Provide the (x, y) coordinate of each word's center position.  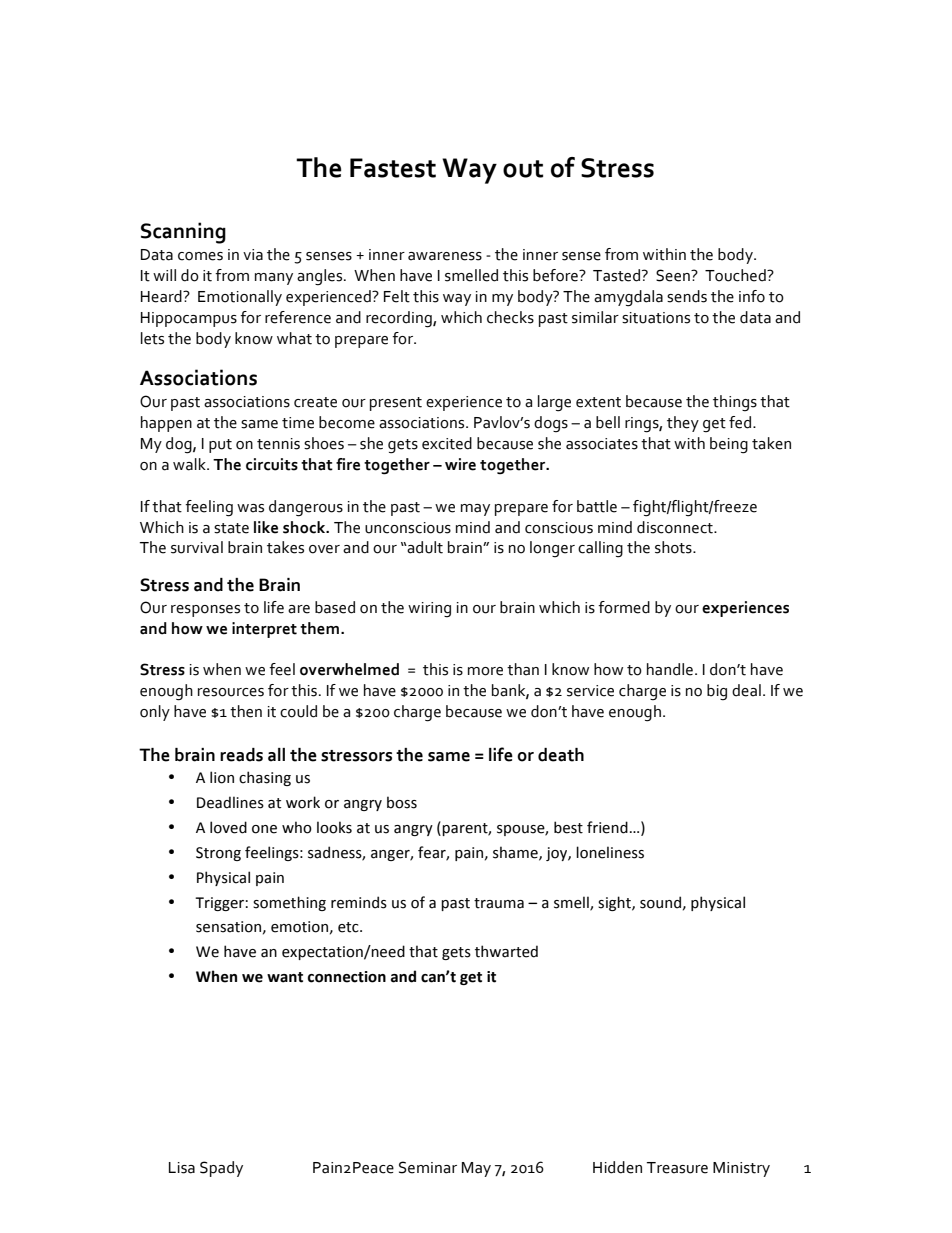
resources (231, 692)
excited (447, 443)
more (485, 671)
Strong (218, 854)
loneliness (610, 852)
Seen (674, 275)
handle (670, 669)
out (523, 169)
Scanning (183, 233)
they (683, 424)
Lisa (182, 1168)
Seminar (428, 1167)
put (220, 446)
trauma (499, 903)
